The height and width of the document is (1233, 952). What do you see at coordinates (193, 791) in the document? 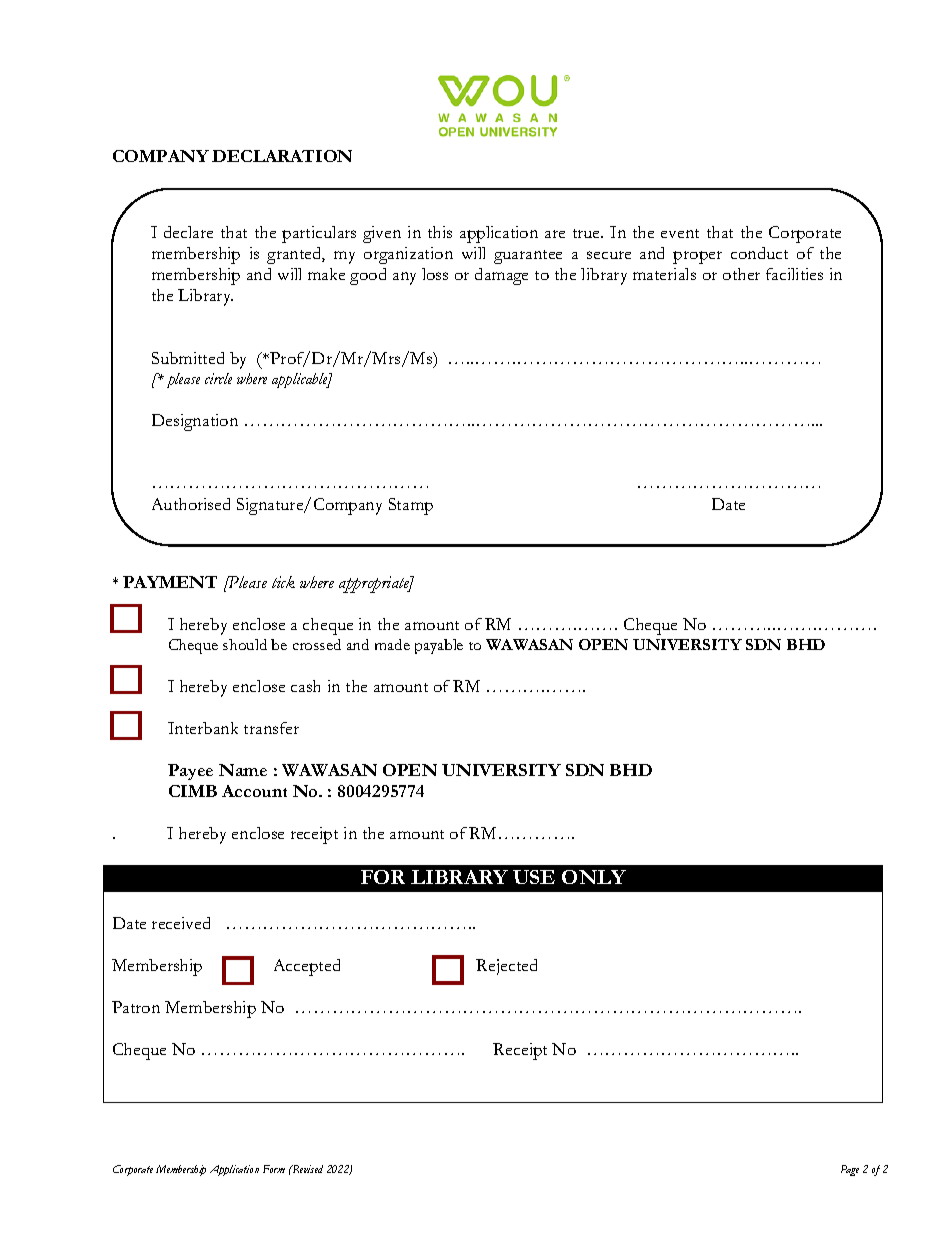
I see `CIMB` at bounding box center [193, 791].
